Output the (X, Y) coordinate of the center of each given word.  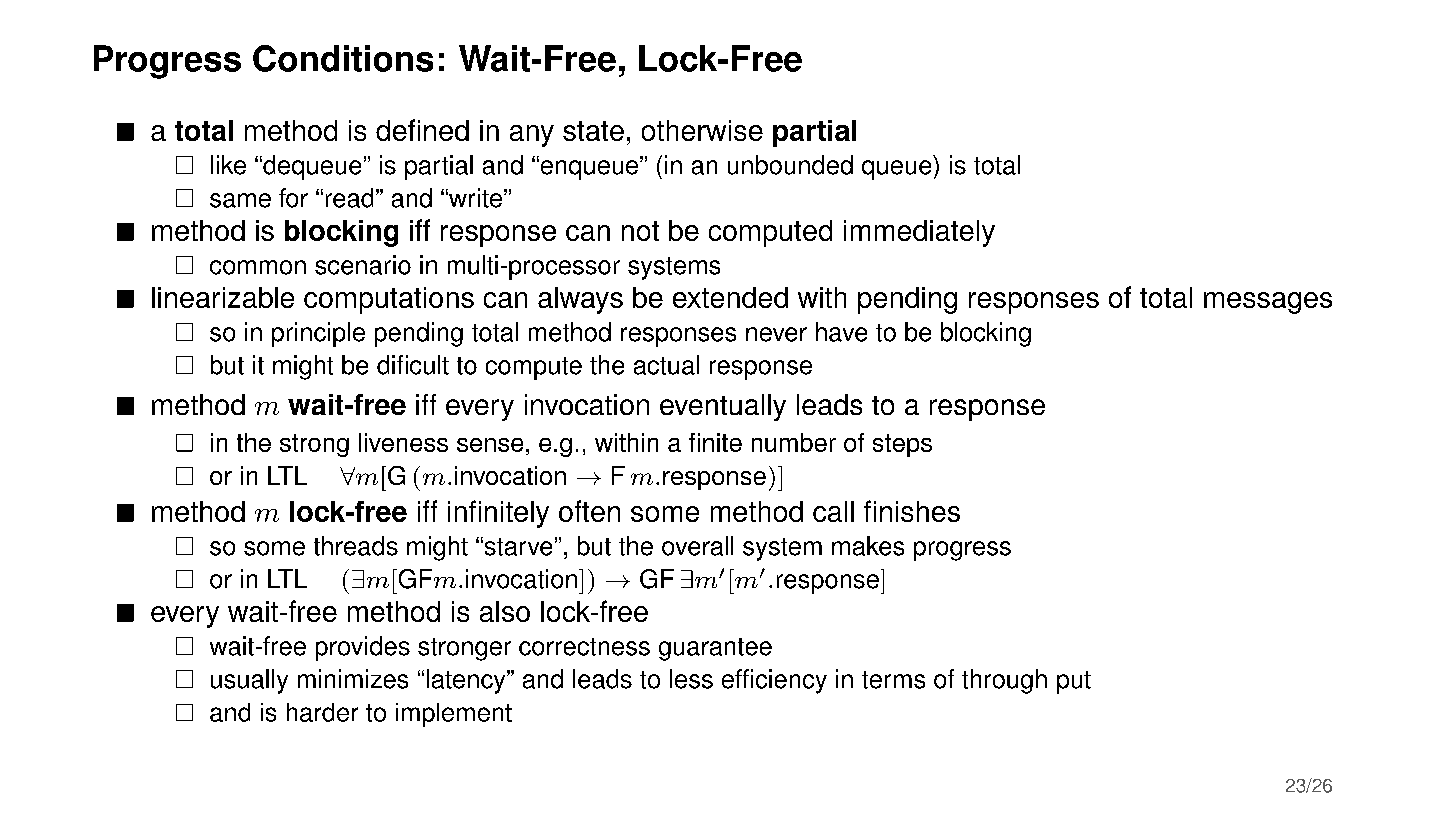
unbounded (790, 165)
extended (730, 297)
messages (1268, 303)
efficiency (774, 681)
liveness (403, 442)
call (833, 511)
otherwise (702, 130)
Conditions (343, 58)
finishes (912, 511)
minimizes (353, 679)
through (1004, 681)
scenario (363, 265)
